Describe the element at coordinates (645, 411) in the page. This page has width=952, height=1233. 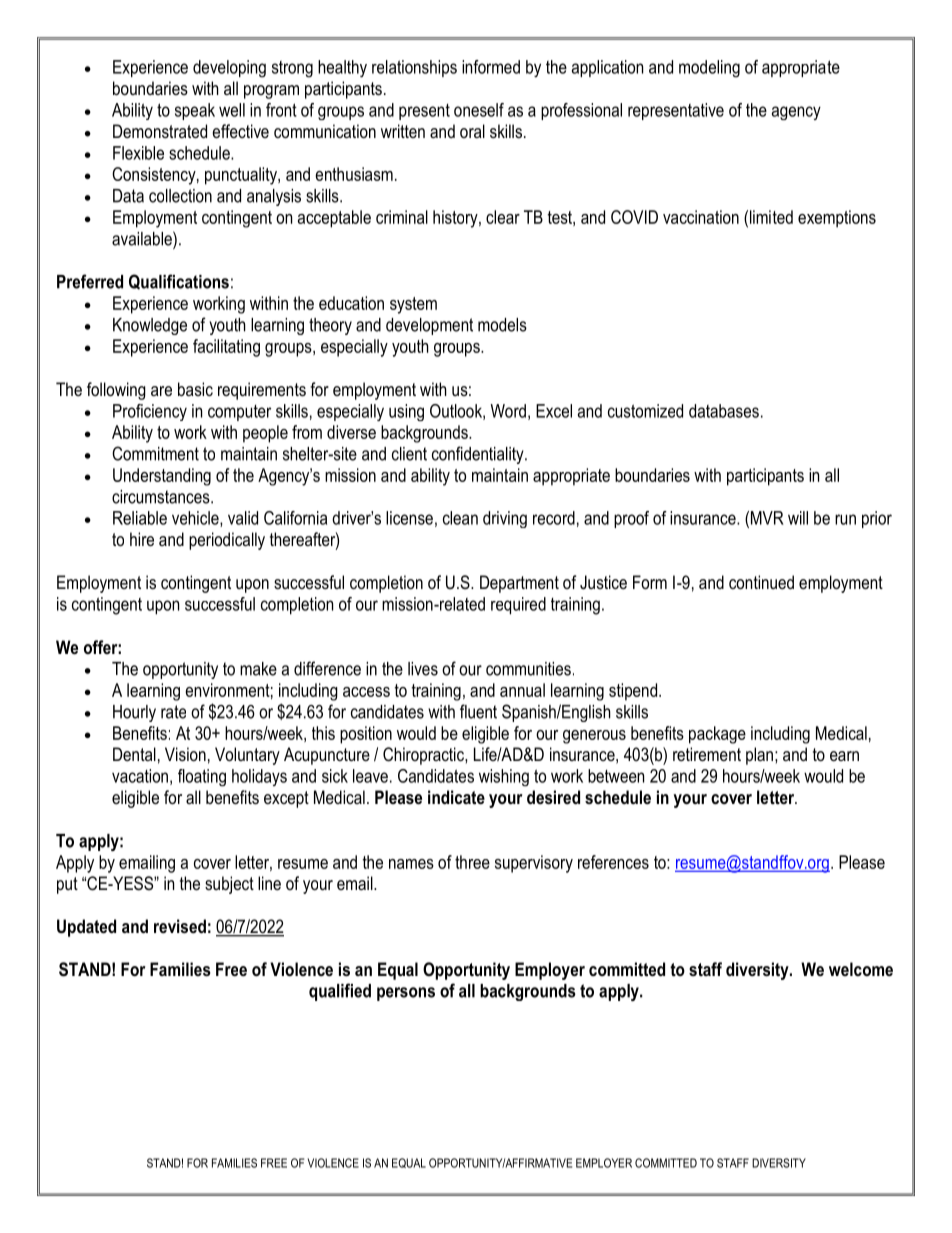
I see `customized` at that location.
